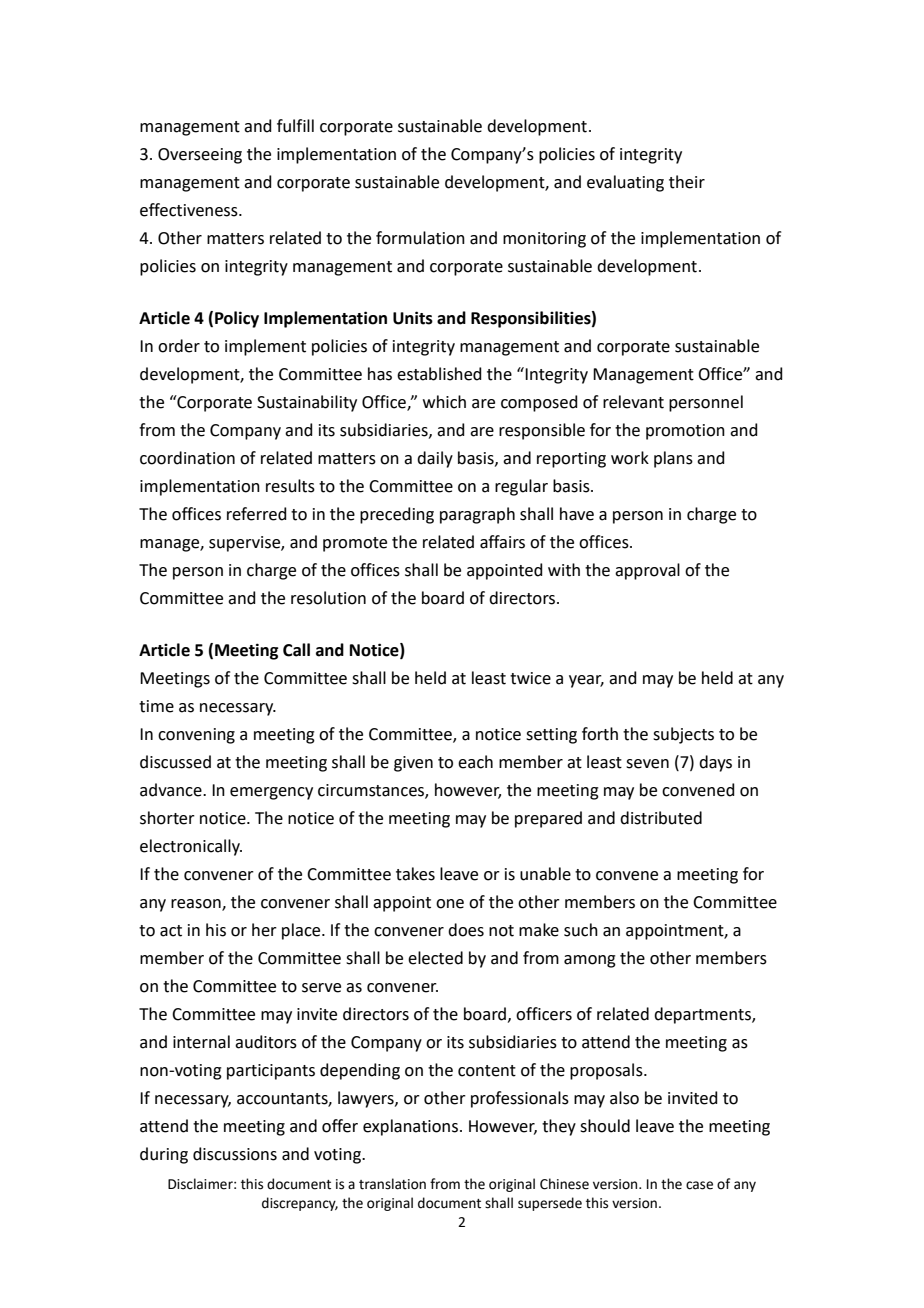  I want to click on referred, so click(257, 514).
